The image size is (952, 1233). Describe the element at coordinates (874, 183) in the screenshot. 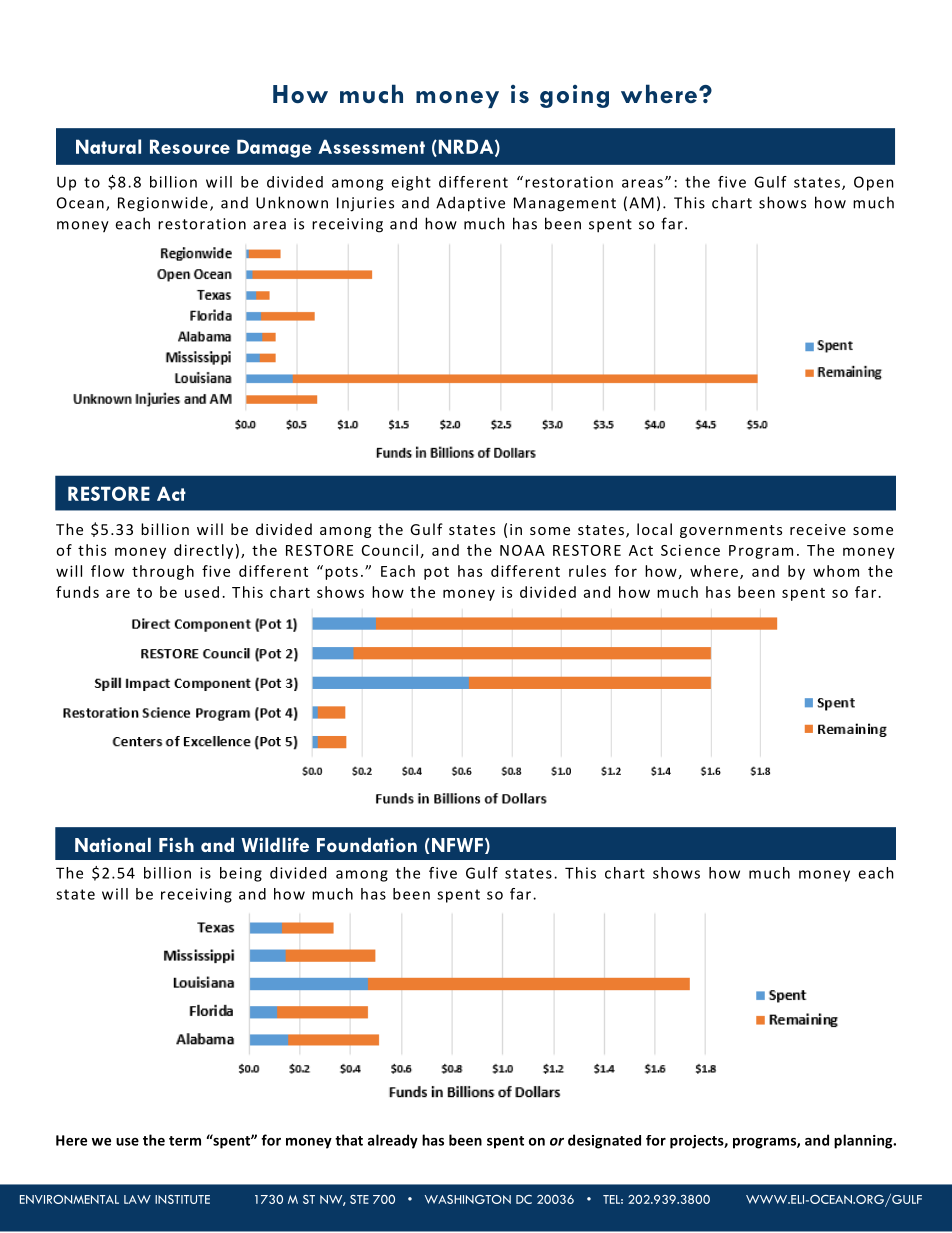

I see `Open` at that location.
